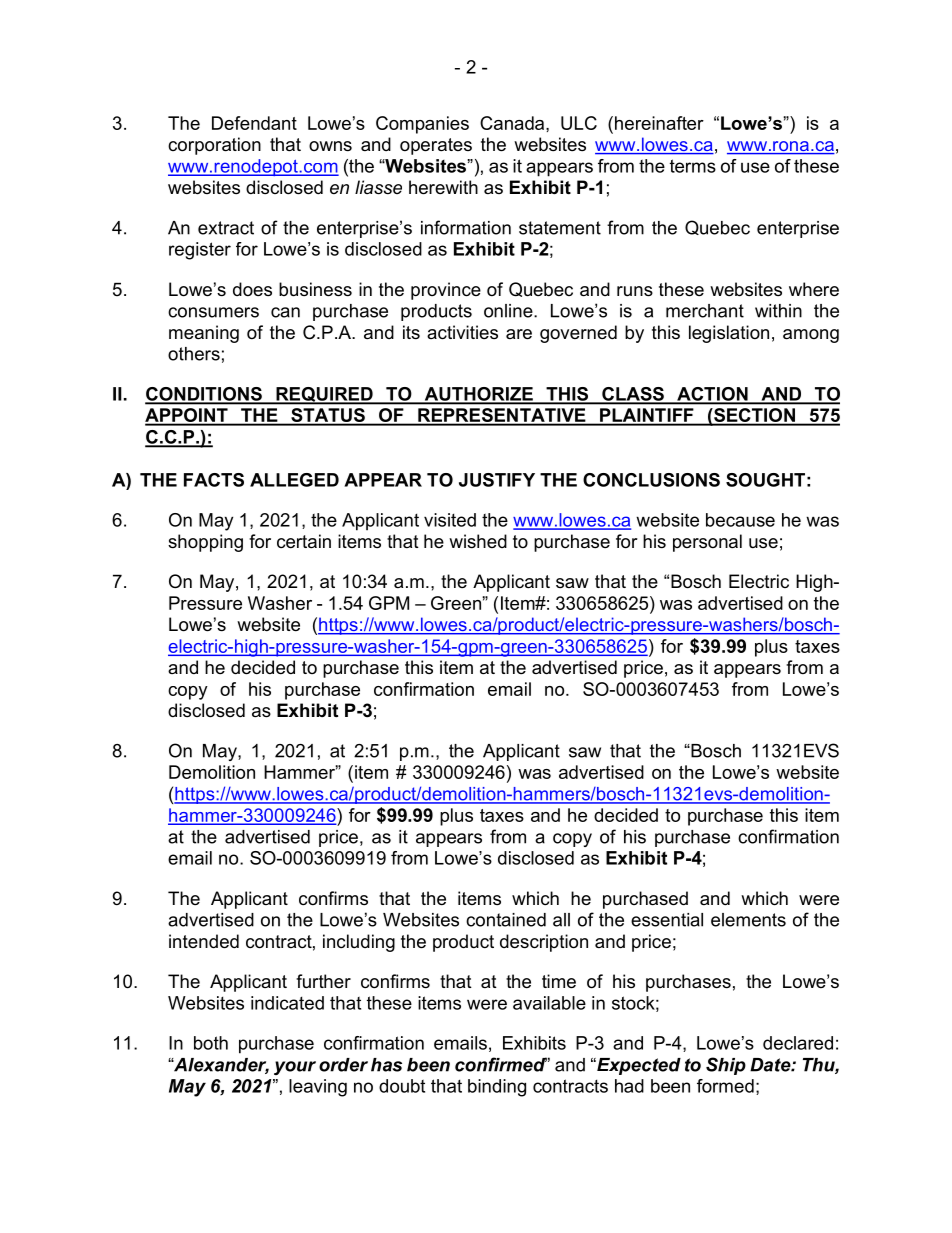 This screenshot has height=1233, width=952. Describe the element at coordinates (254, 123) in the screenshot. I see `Defendant` at that location.
